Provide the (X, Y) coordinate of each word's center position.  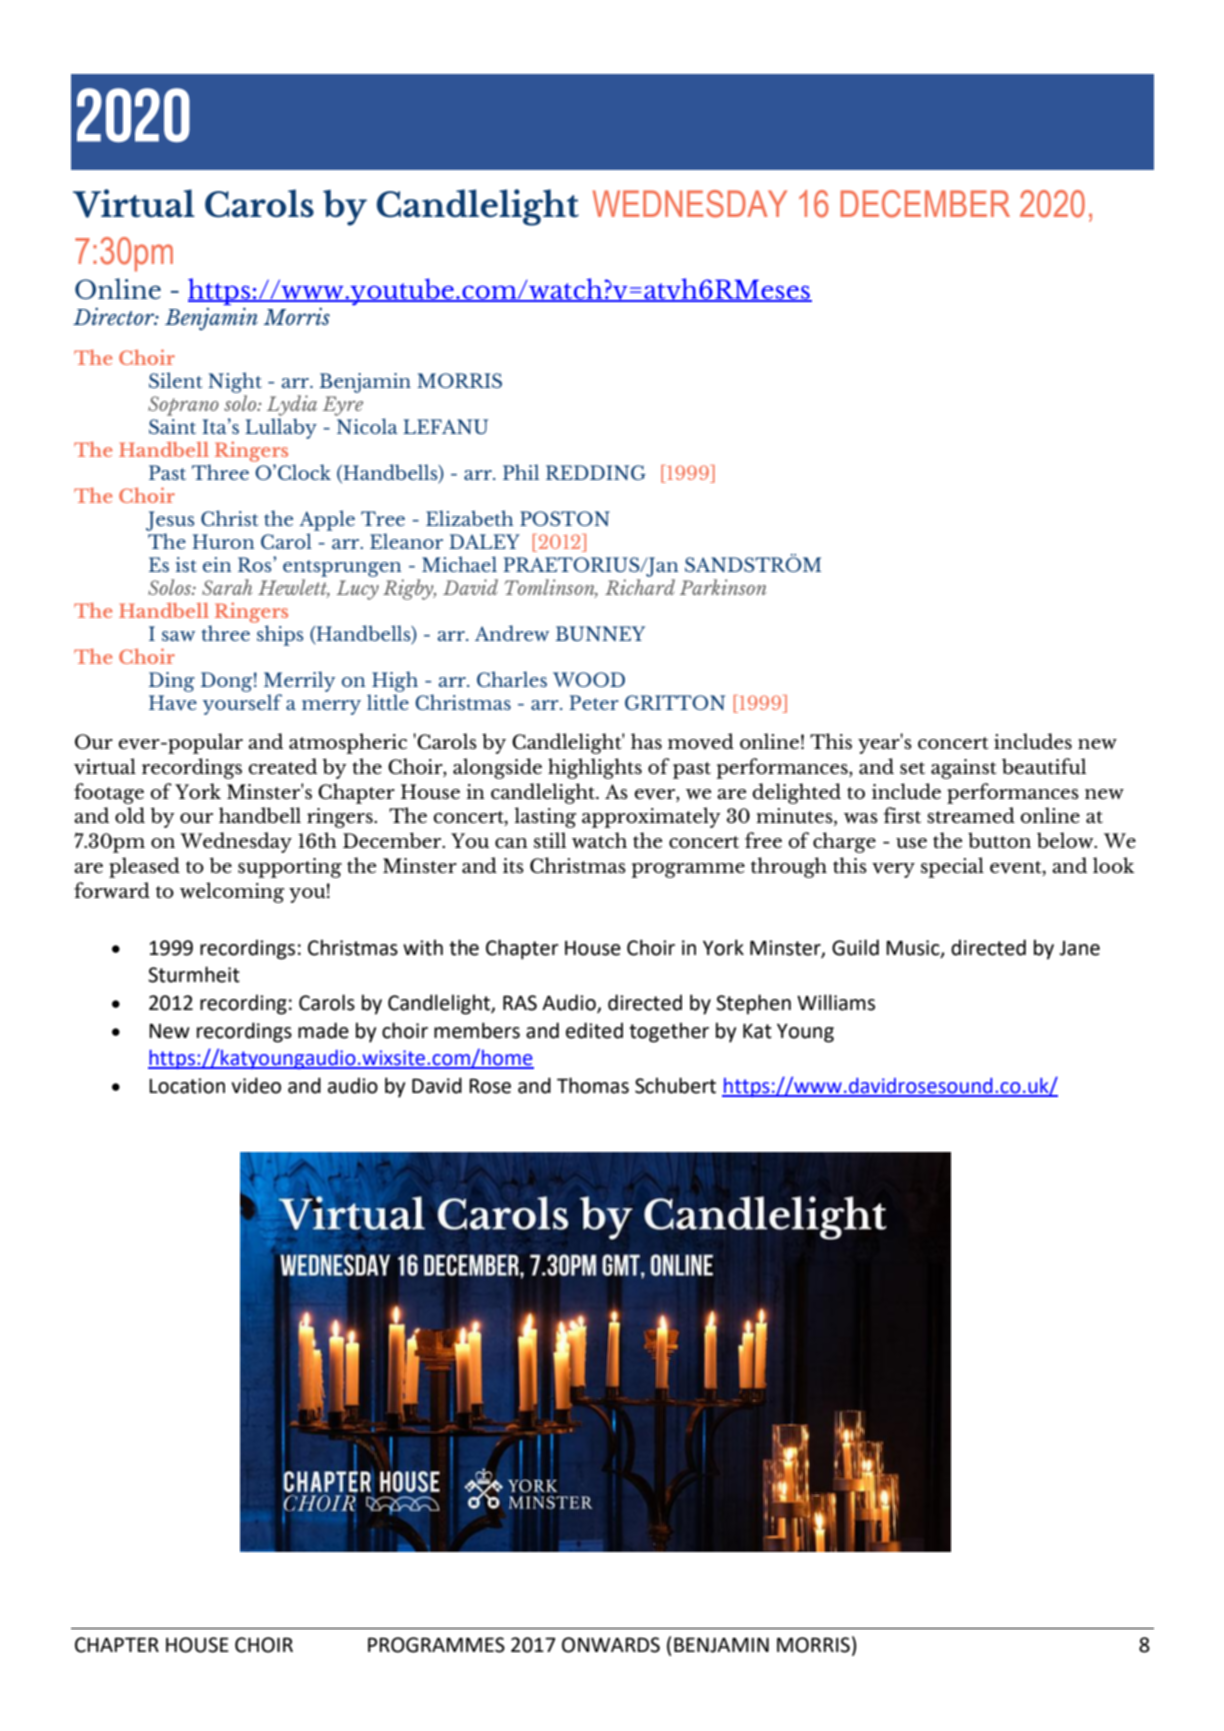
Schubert (675, 1085)
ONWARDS (611, 1645)
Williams (836, 1002)
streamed (971, 815)
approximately (651, 817)
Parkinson (723, 587)
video (256, 1085)
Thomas (593, 1085)
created (283, 766)
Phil (521, 472)
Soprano (183, 406)
